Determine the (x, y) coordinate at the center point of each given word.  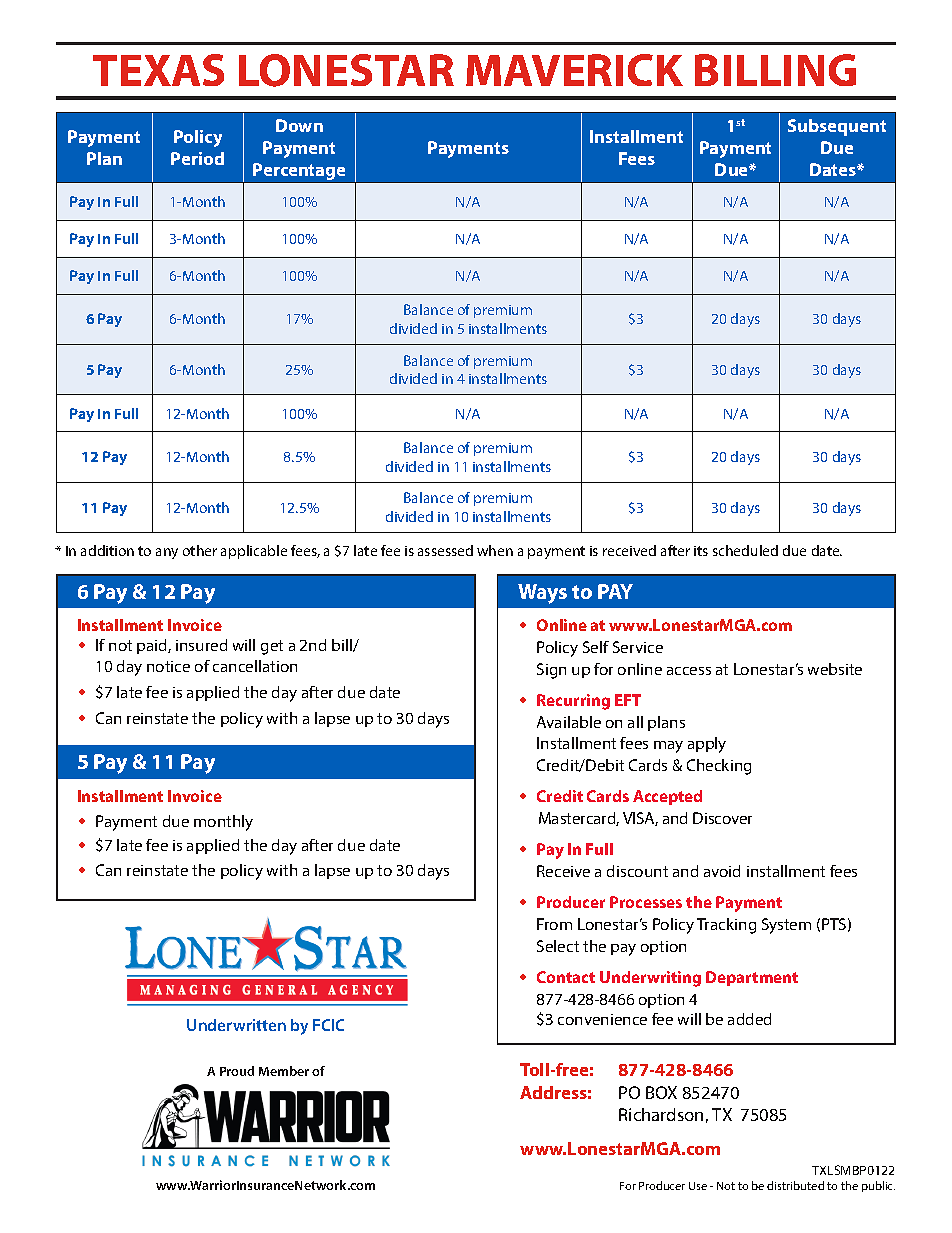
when (495, 550)
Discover (722, 818)
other (200, 550)
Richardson (661, 1114)
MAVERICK (574, 70)
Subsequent (837, 127)
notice (168, 666)
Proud (237, 1071)
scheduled (745, 550)
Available (569, 722)
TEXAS (158, 70)
